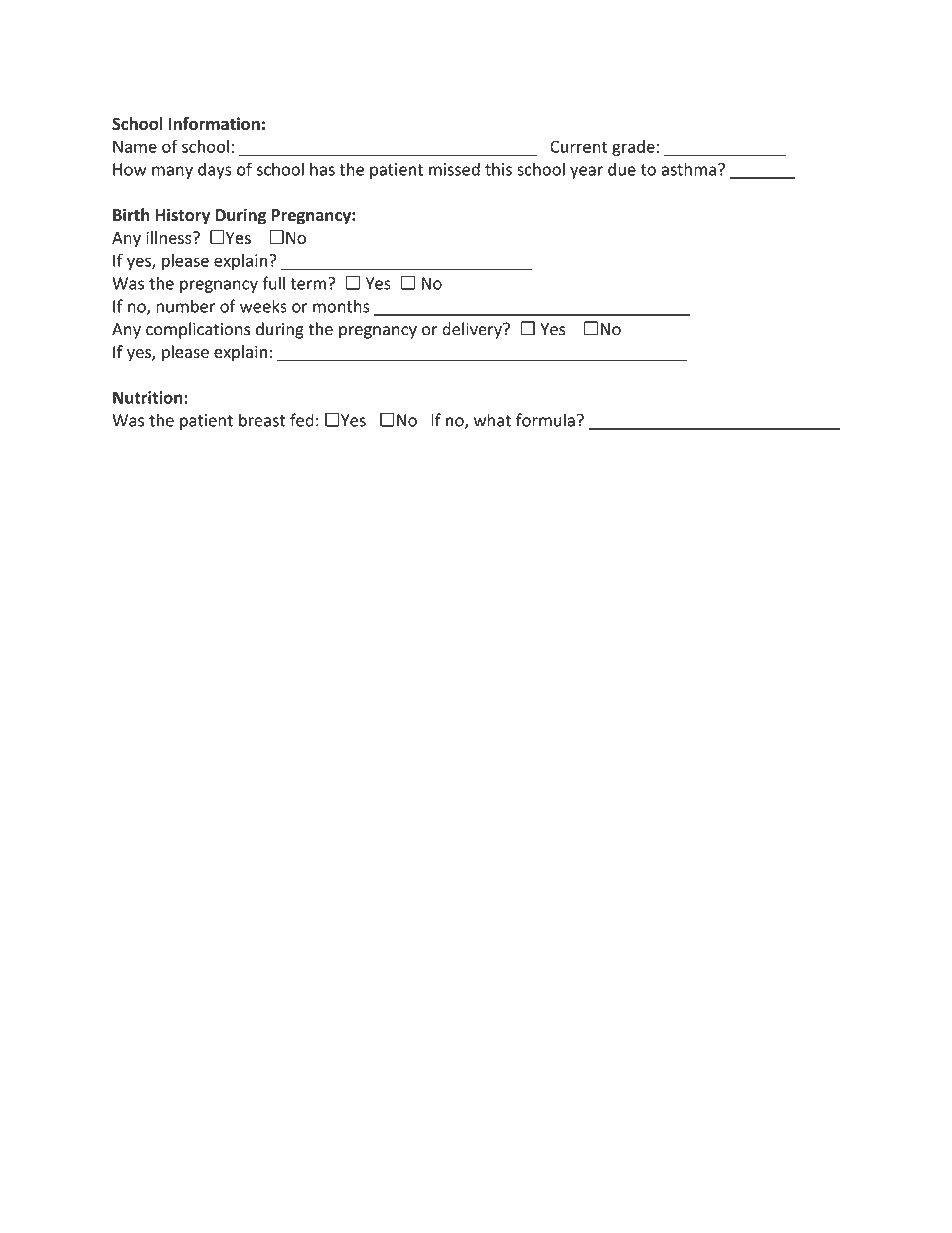 This image has width=952, height=1233. What do you see at coordinates (545, 420) in the image?
I see `formula` at bounding box center [545, 420].
